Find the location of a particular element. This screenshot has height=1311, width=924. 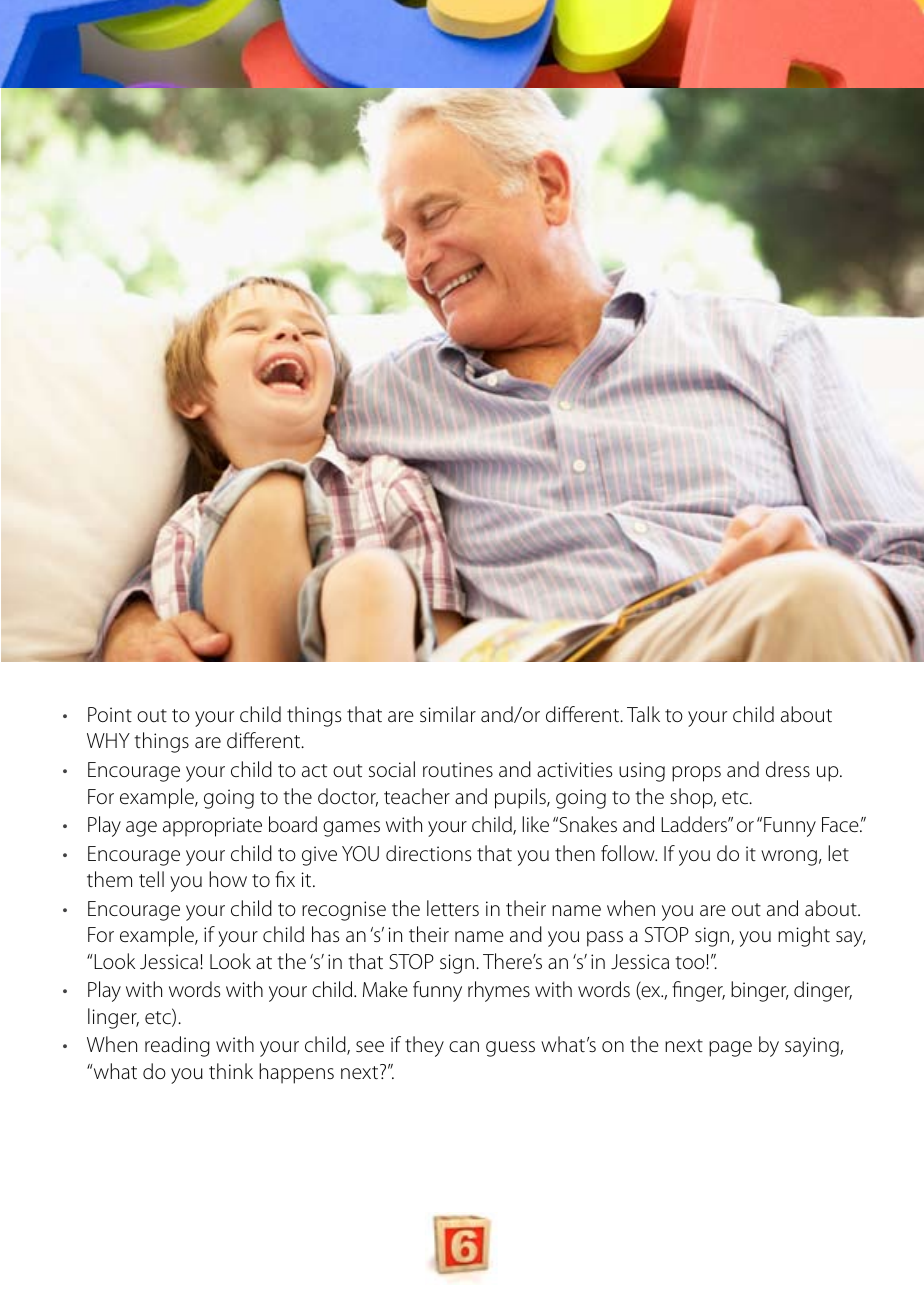

appropriate is located at coordinates (212, 827).
